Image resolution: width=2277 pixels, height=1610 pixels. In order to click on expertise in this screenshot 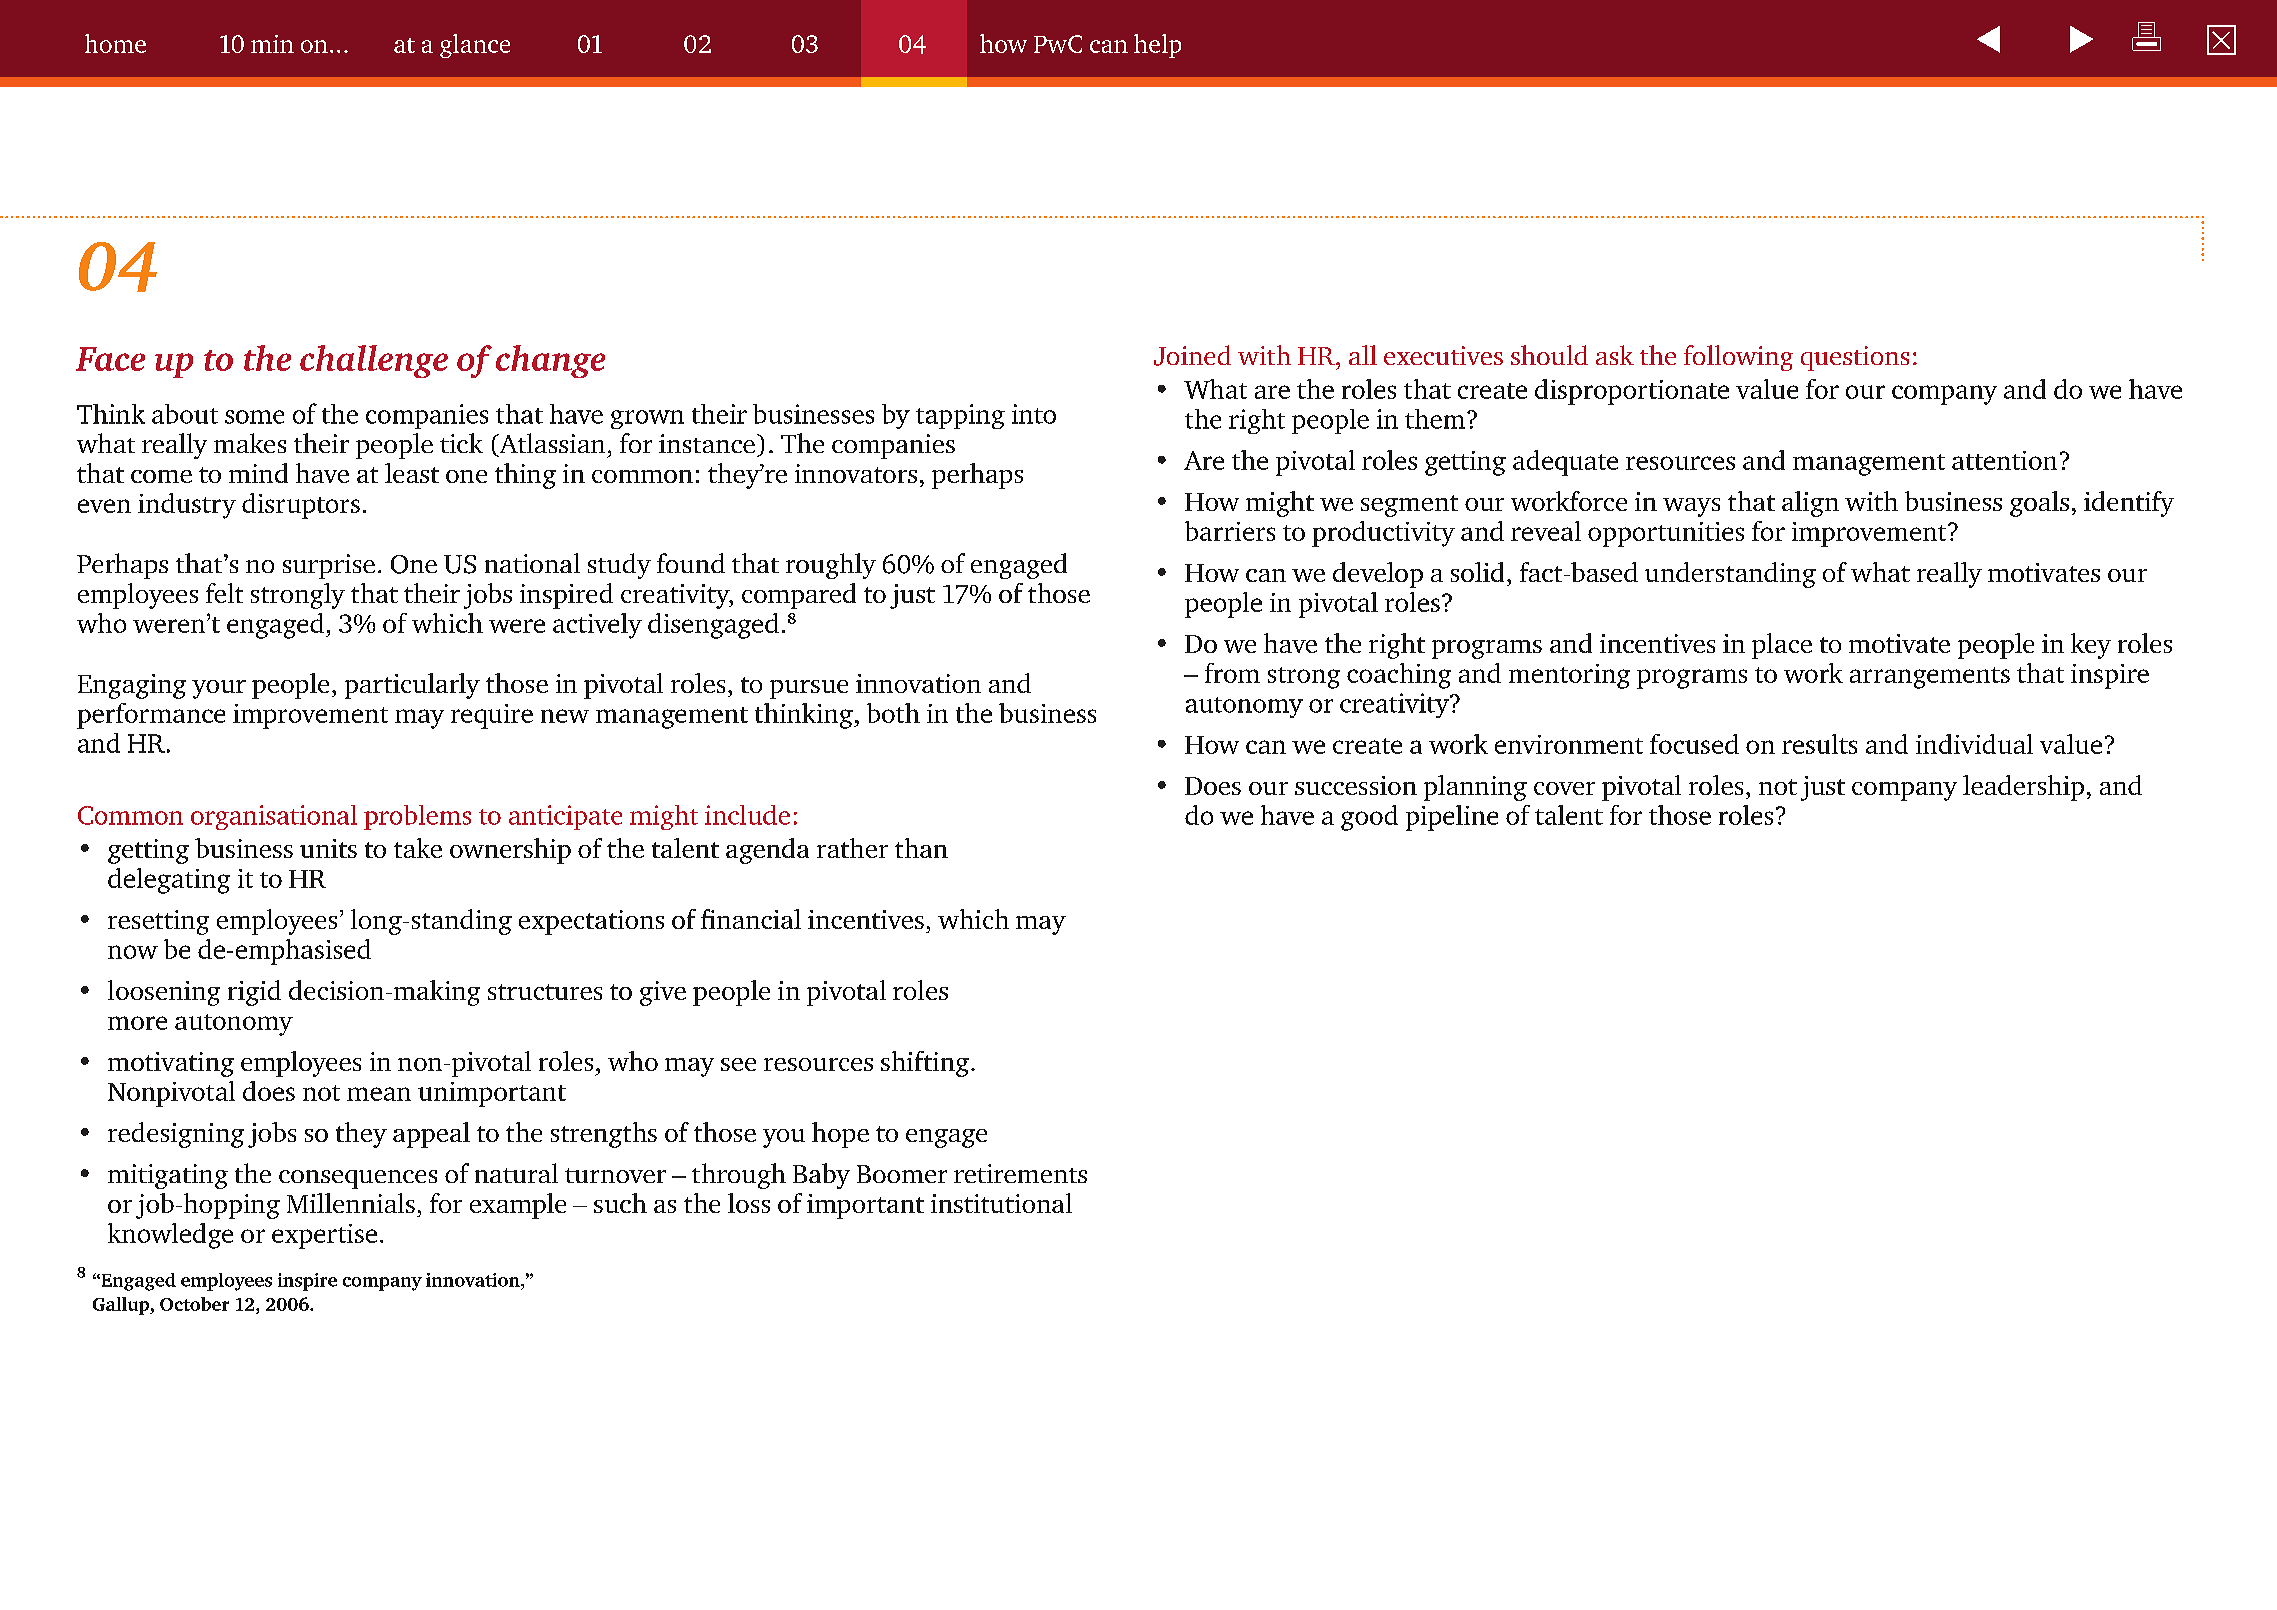, I will do `click(324, 1236)`.
